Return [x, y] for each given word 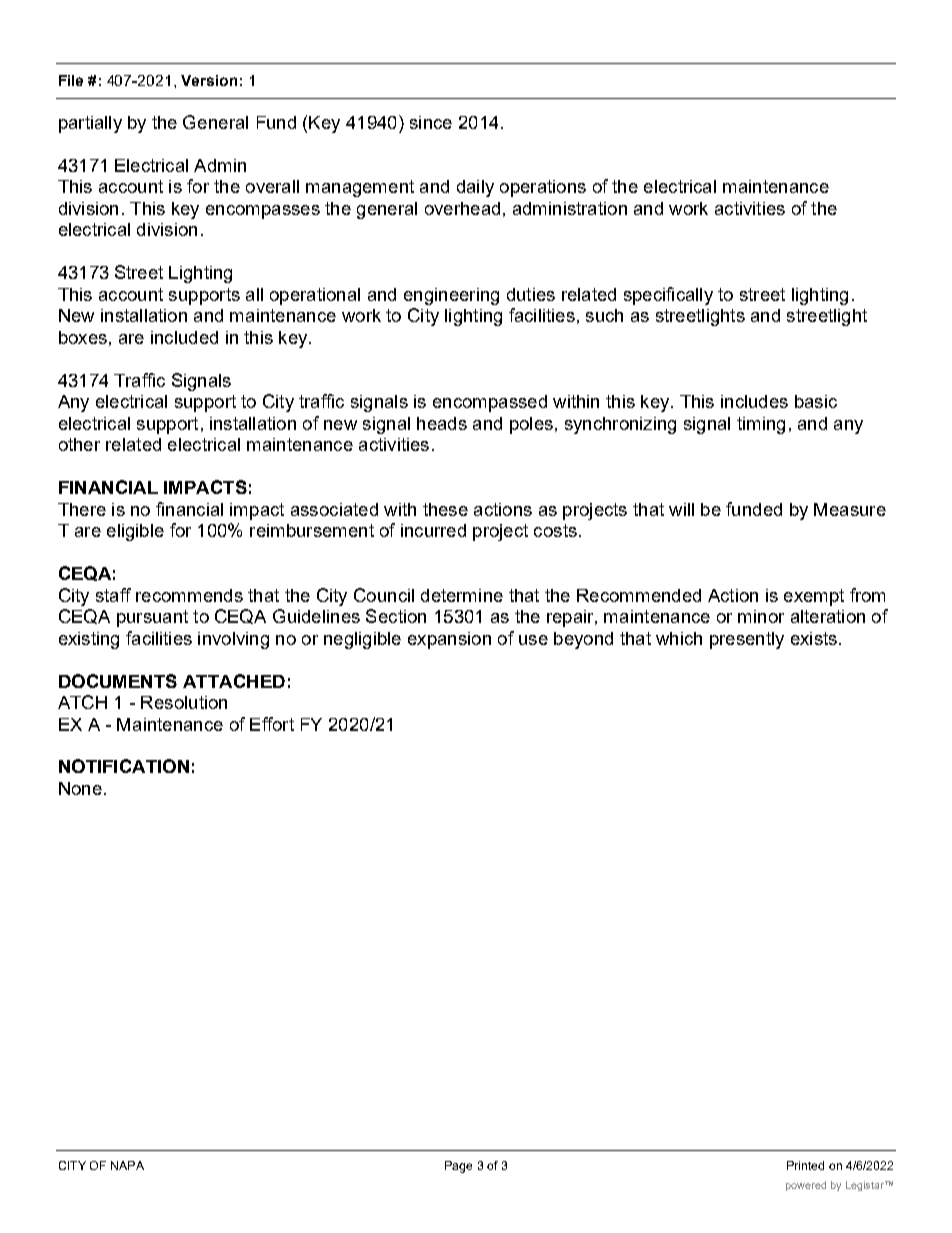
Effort [272, 724]
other [79, 444]
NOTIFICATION [124, 766]
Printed [805, 1165]
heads [442, 423]
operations [543, 188]
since [431, 122]
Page [458, 1167]
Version [209, 80]
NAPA [127, 1165]
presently [747, 640]
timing [761, 425]
